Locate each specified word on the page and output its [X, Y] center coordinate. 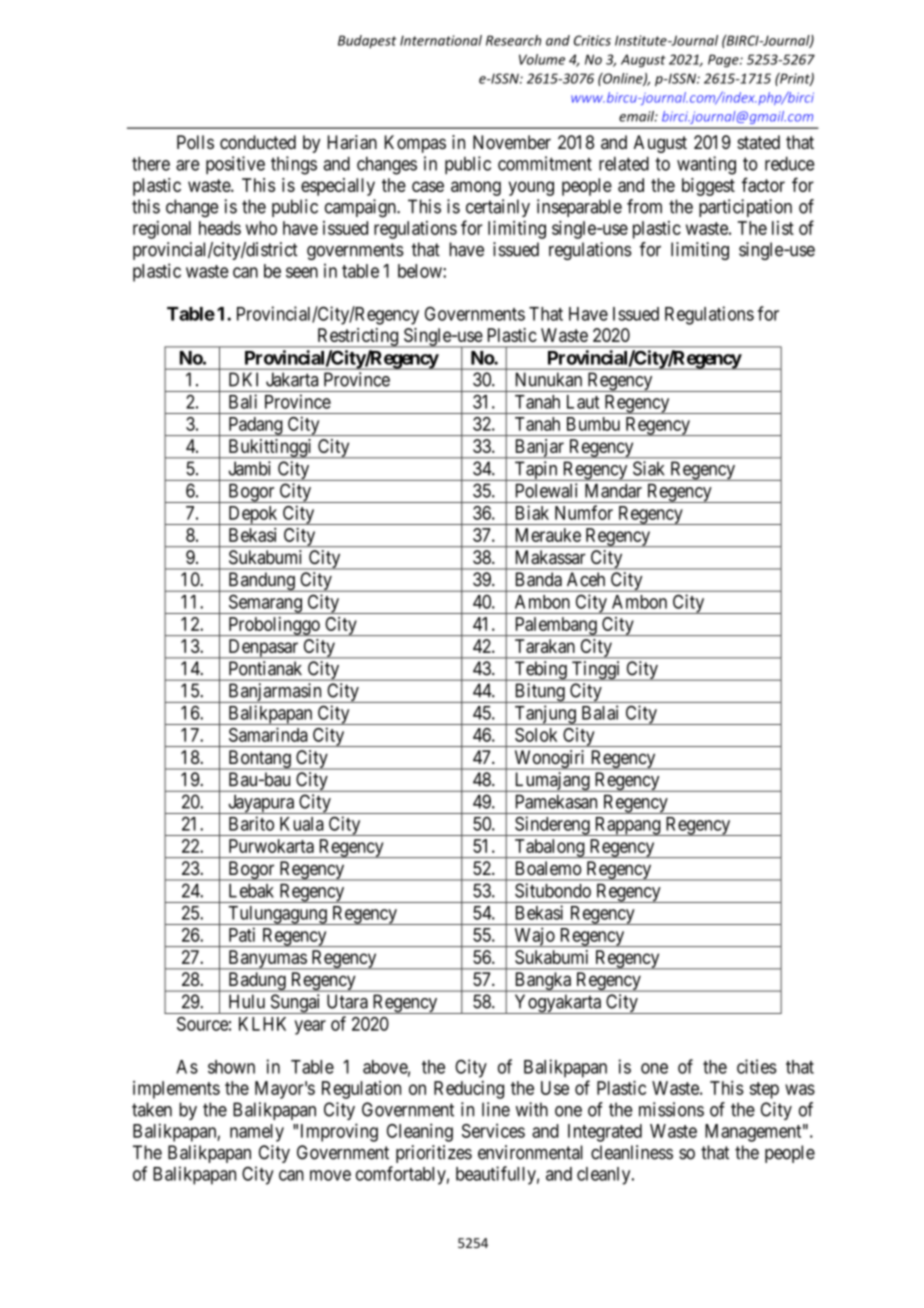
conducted [258, 142]
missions [671, 1109]
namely [257, 1133]
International [441, 40]
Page [724, 61]
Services [493, 1130]
